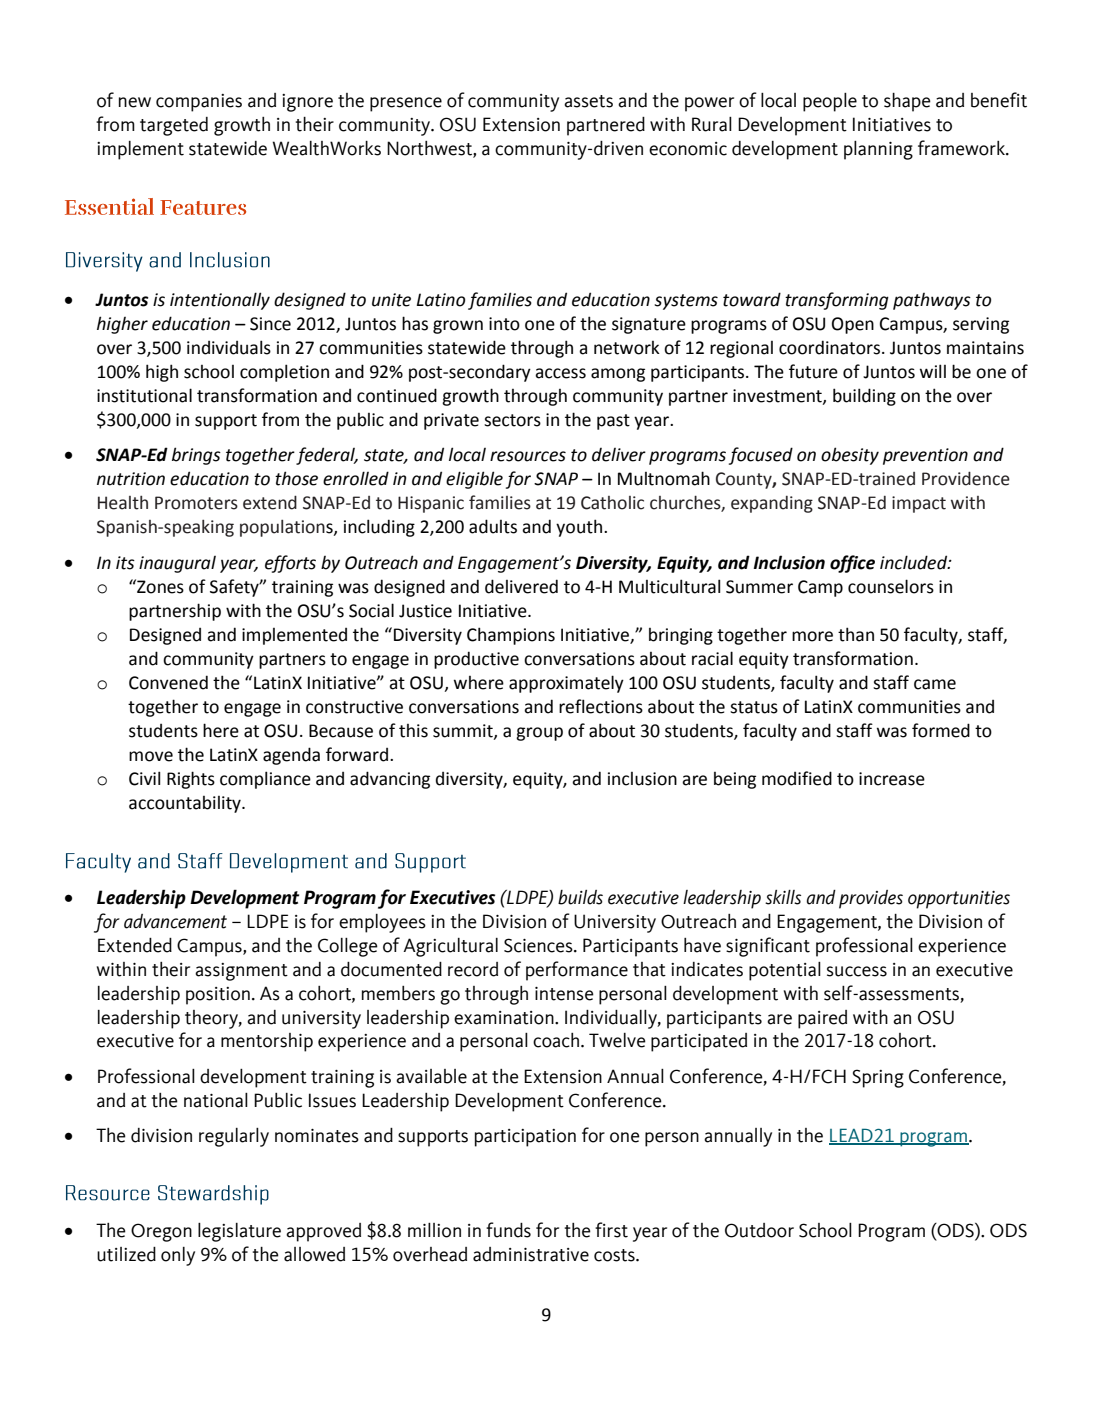 The height and width of the document is (1414, 1093). I want to click on assets, so click(588, 101).
